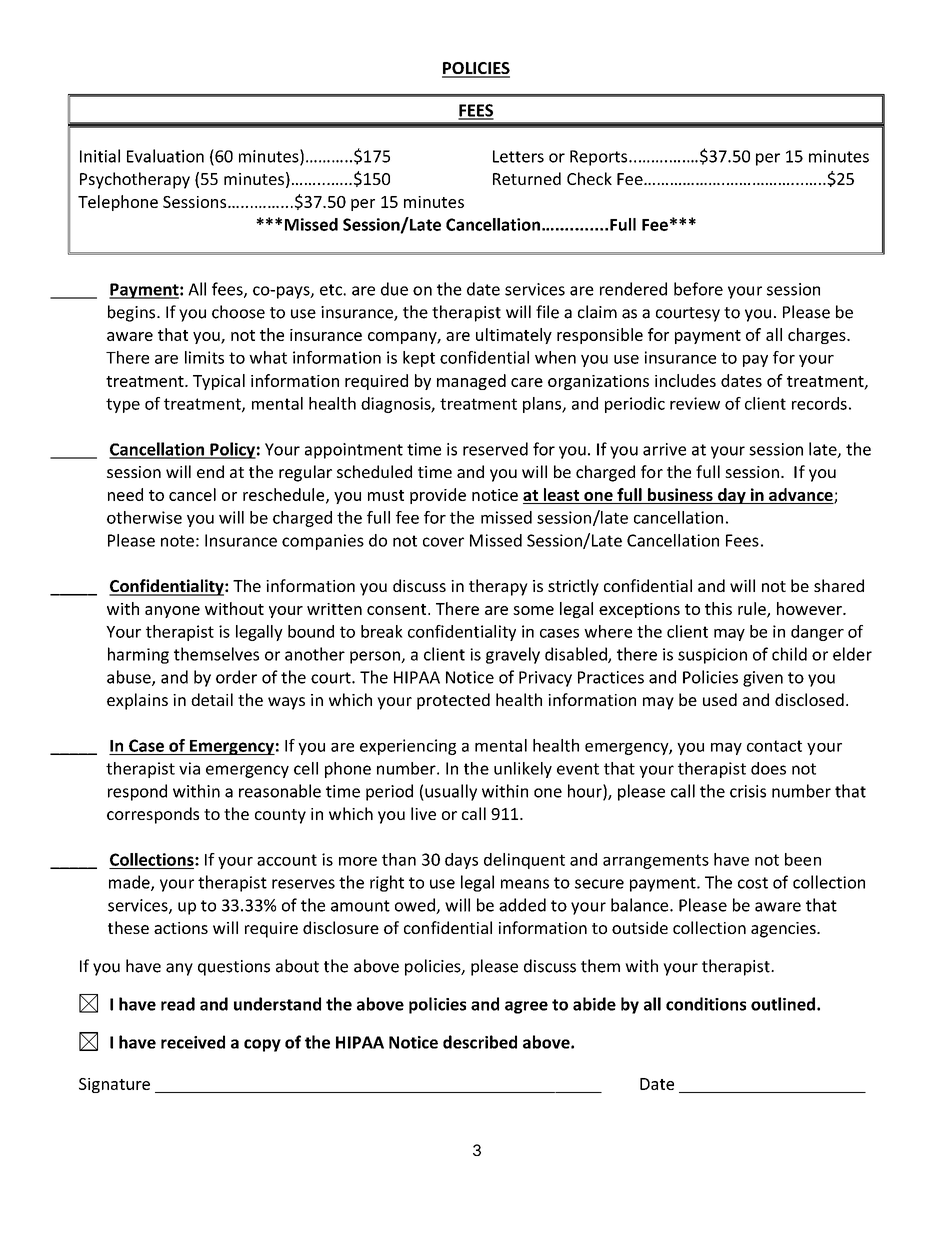 This screenshot has height=1233, width=952. I want to click on Evaluation, so click(165, 156).
